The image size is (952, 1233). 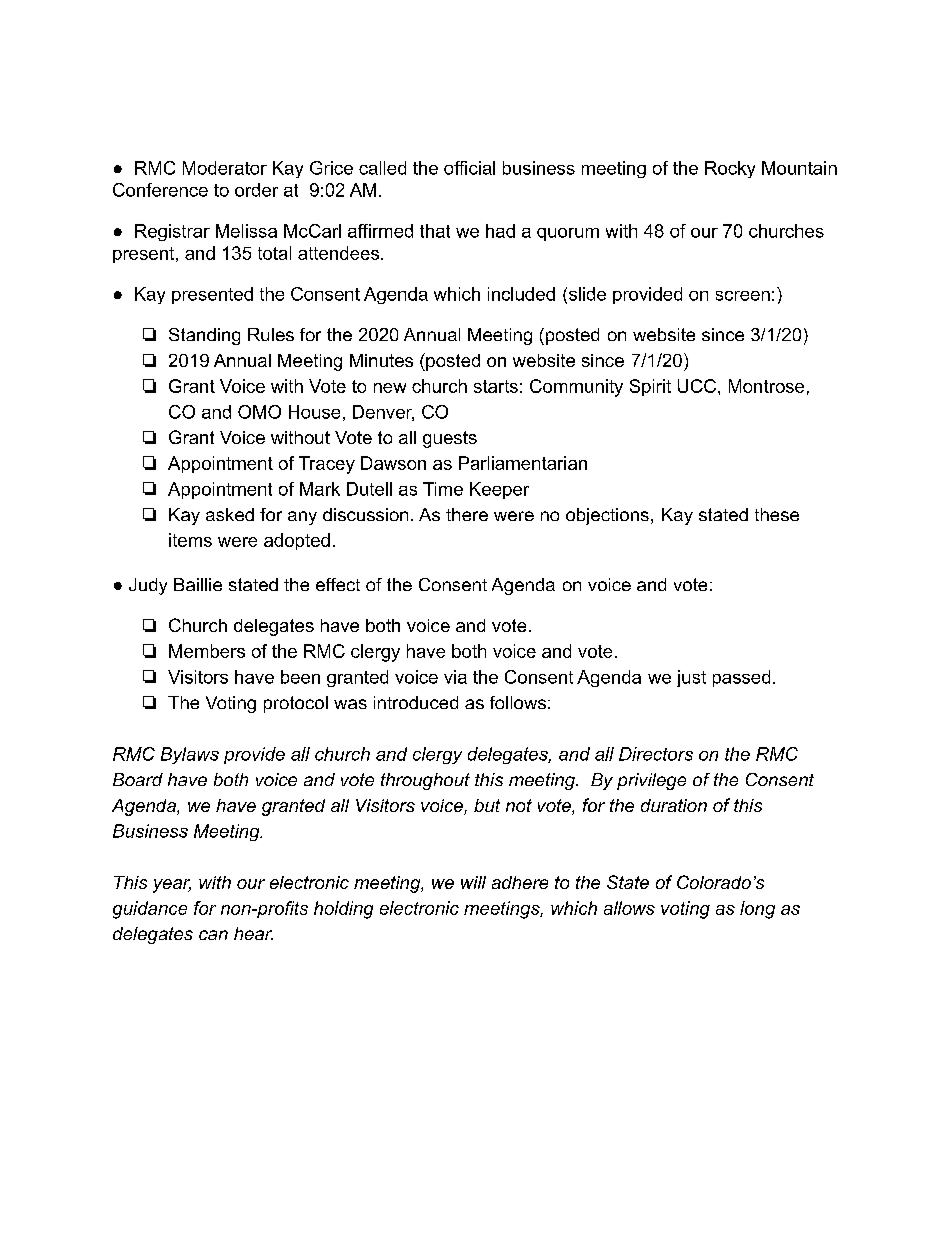 What do you see at coordinates (256, 190) in the screenshot?
I see `order` at bounding box center [256, 190].
